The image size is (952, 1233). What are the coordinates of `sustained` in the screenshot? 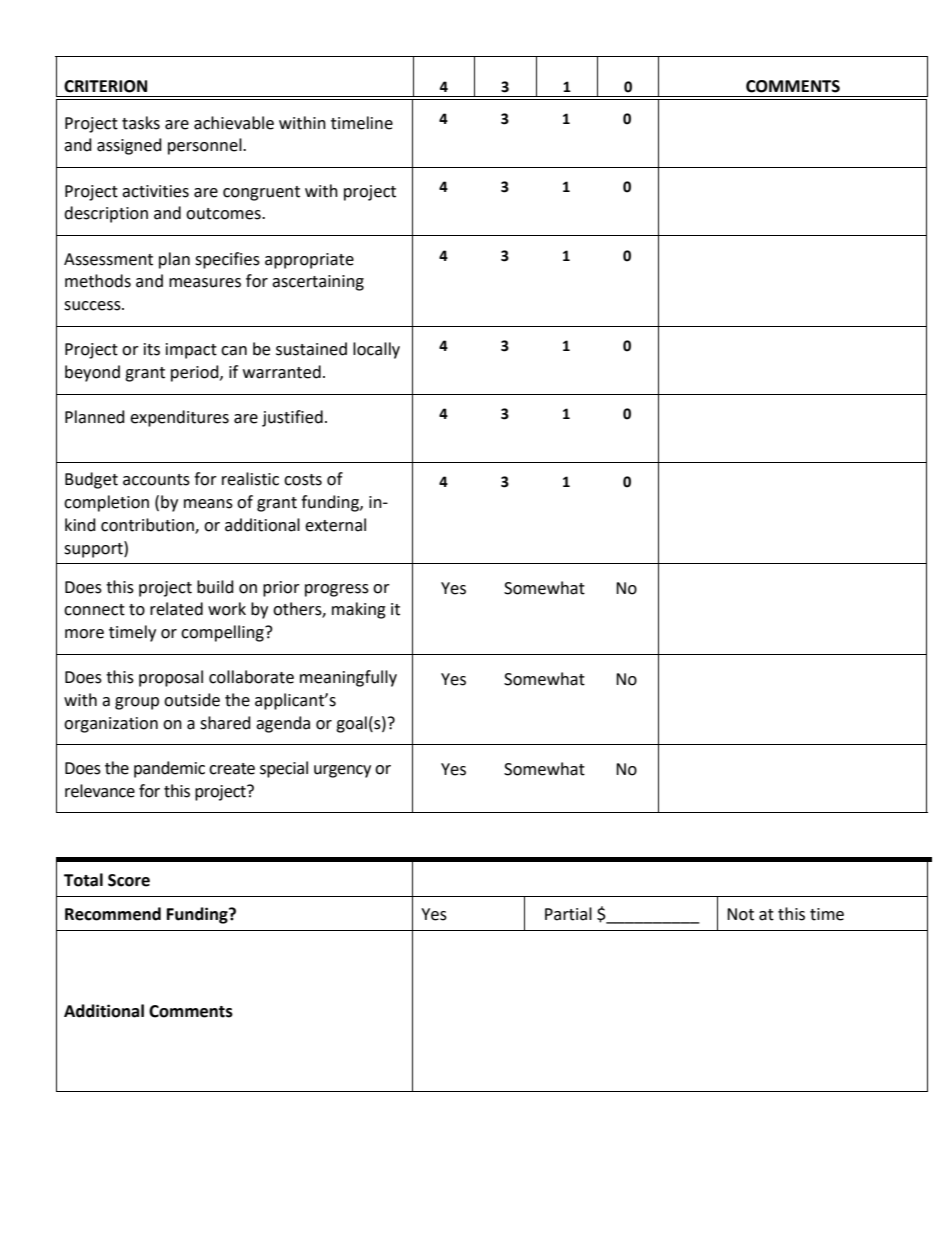 It's located at (311, 349).
